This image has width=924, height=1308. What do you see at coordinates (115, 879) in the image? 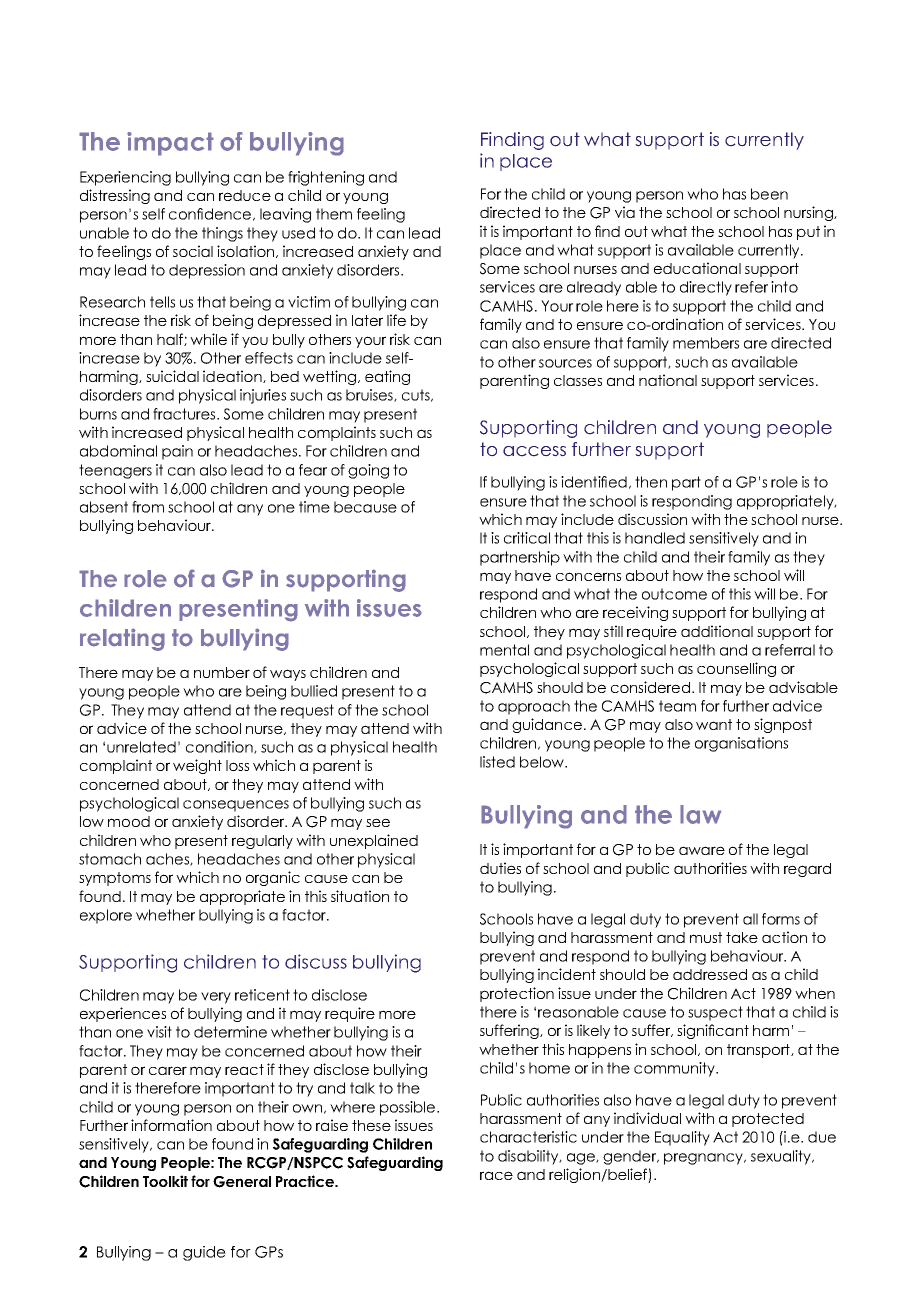
I see `symptoms` at bounding box center [115, 879].
